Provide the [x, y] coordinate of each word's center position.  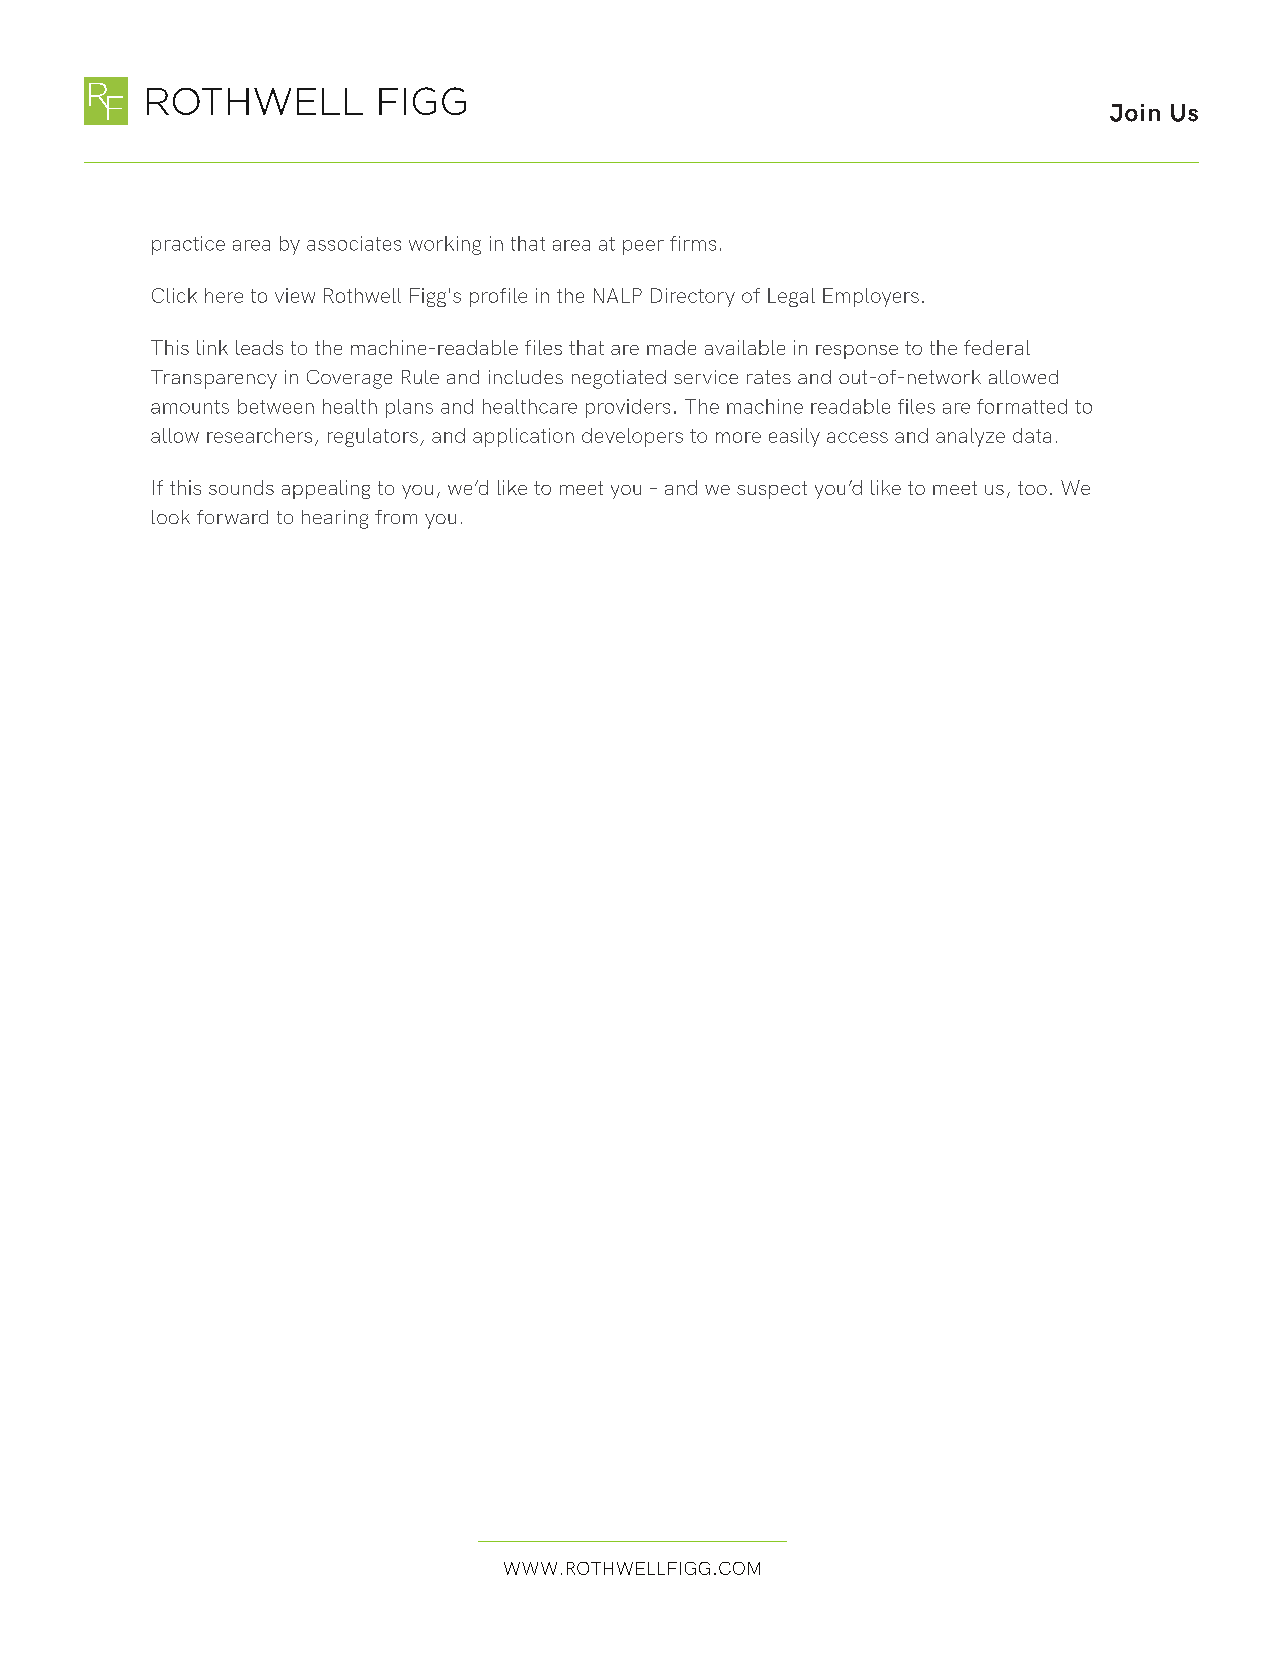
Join [1135, 113]
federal [997, 347]
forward [232, 517]
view [295, 295]
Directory [693, 297]
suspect [772, 490]
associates [354, 243]
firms [693, 243]
